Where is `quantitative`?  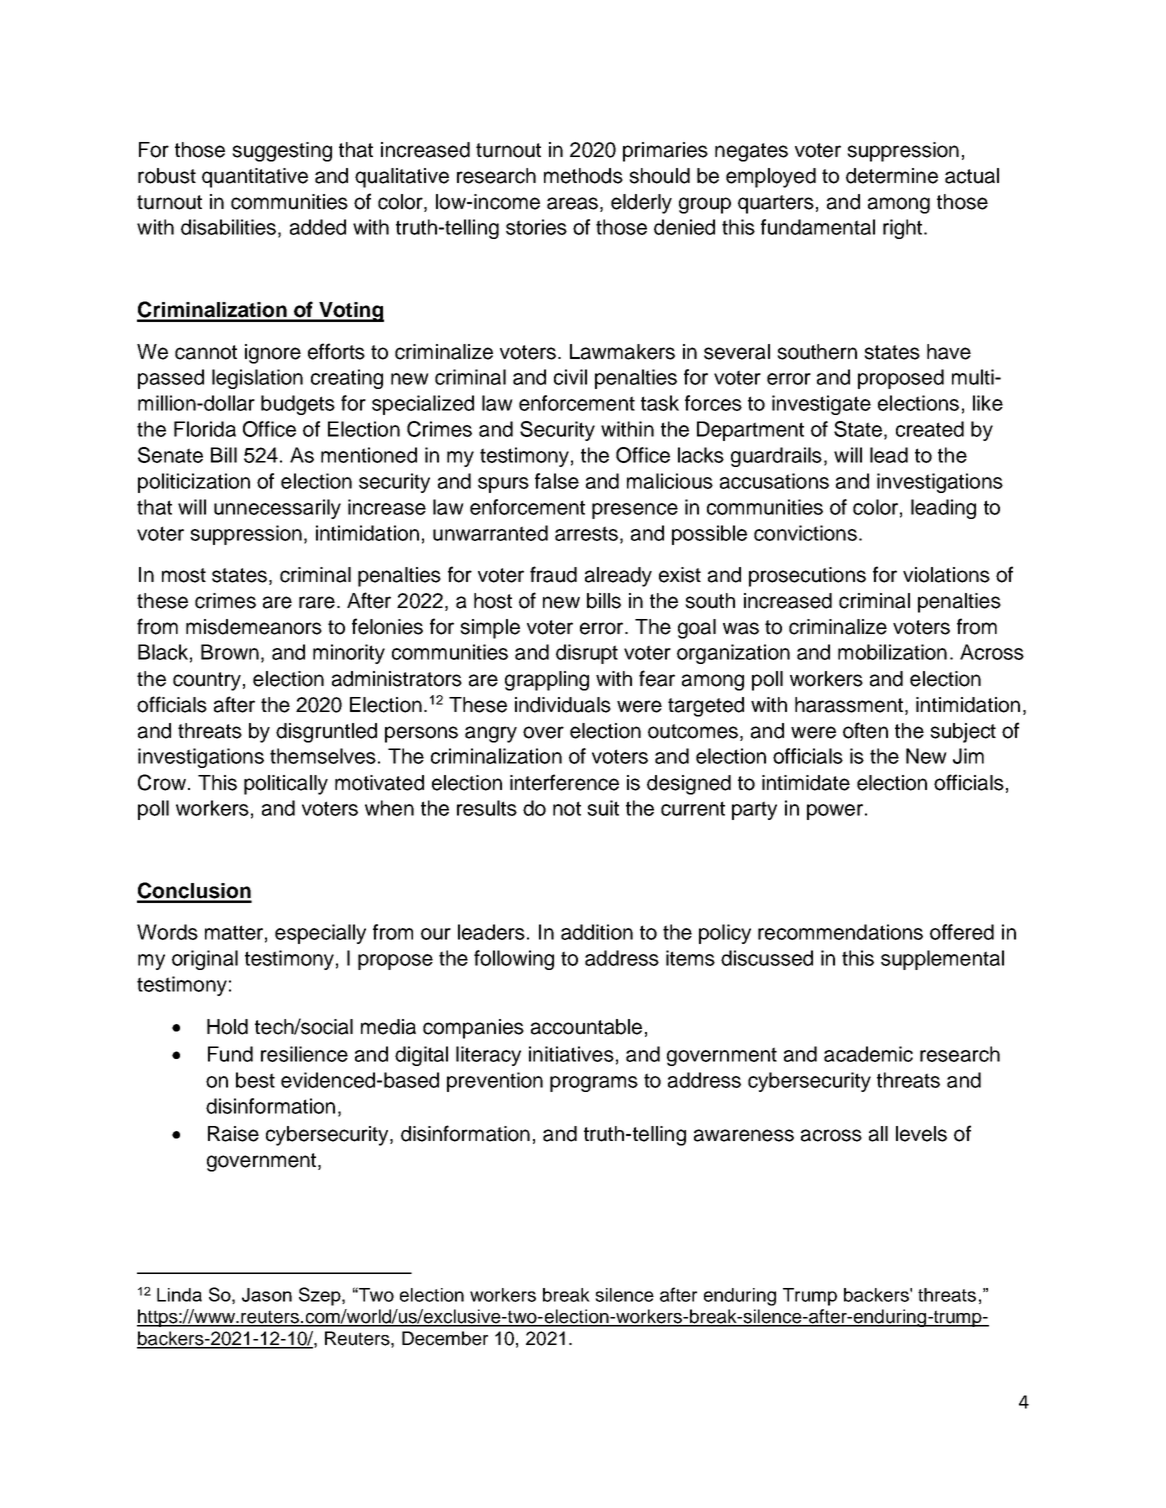
quantitative is located at coordinates (255, 178).
